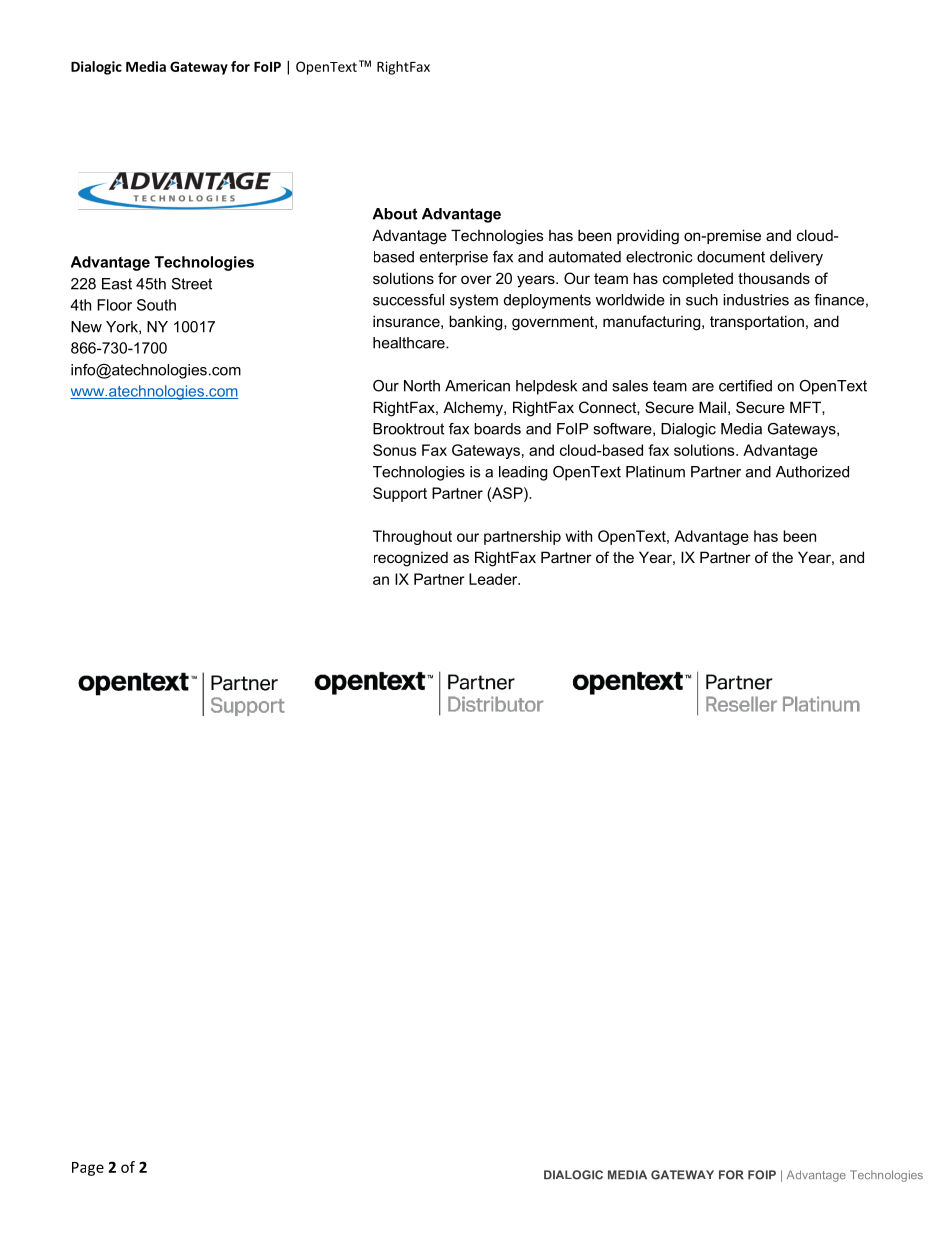 The height and width of the image is (1233, 952). I want to click on Platinum, so click(655, 472).
